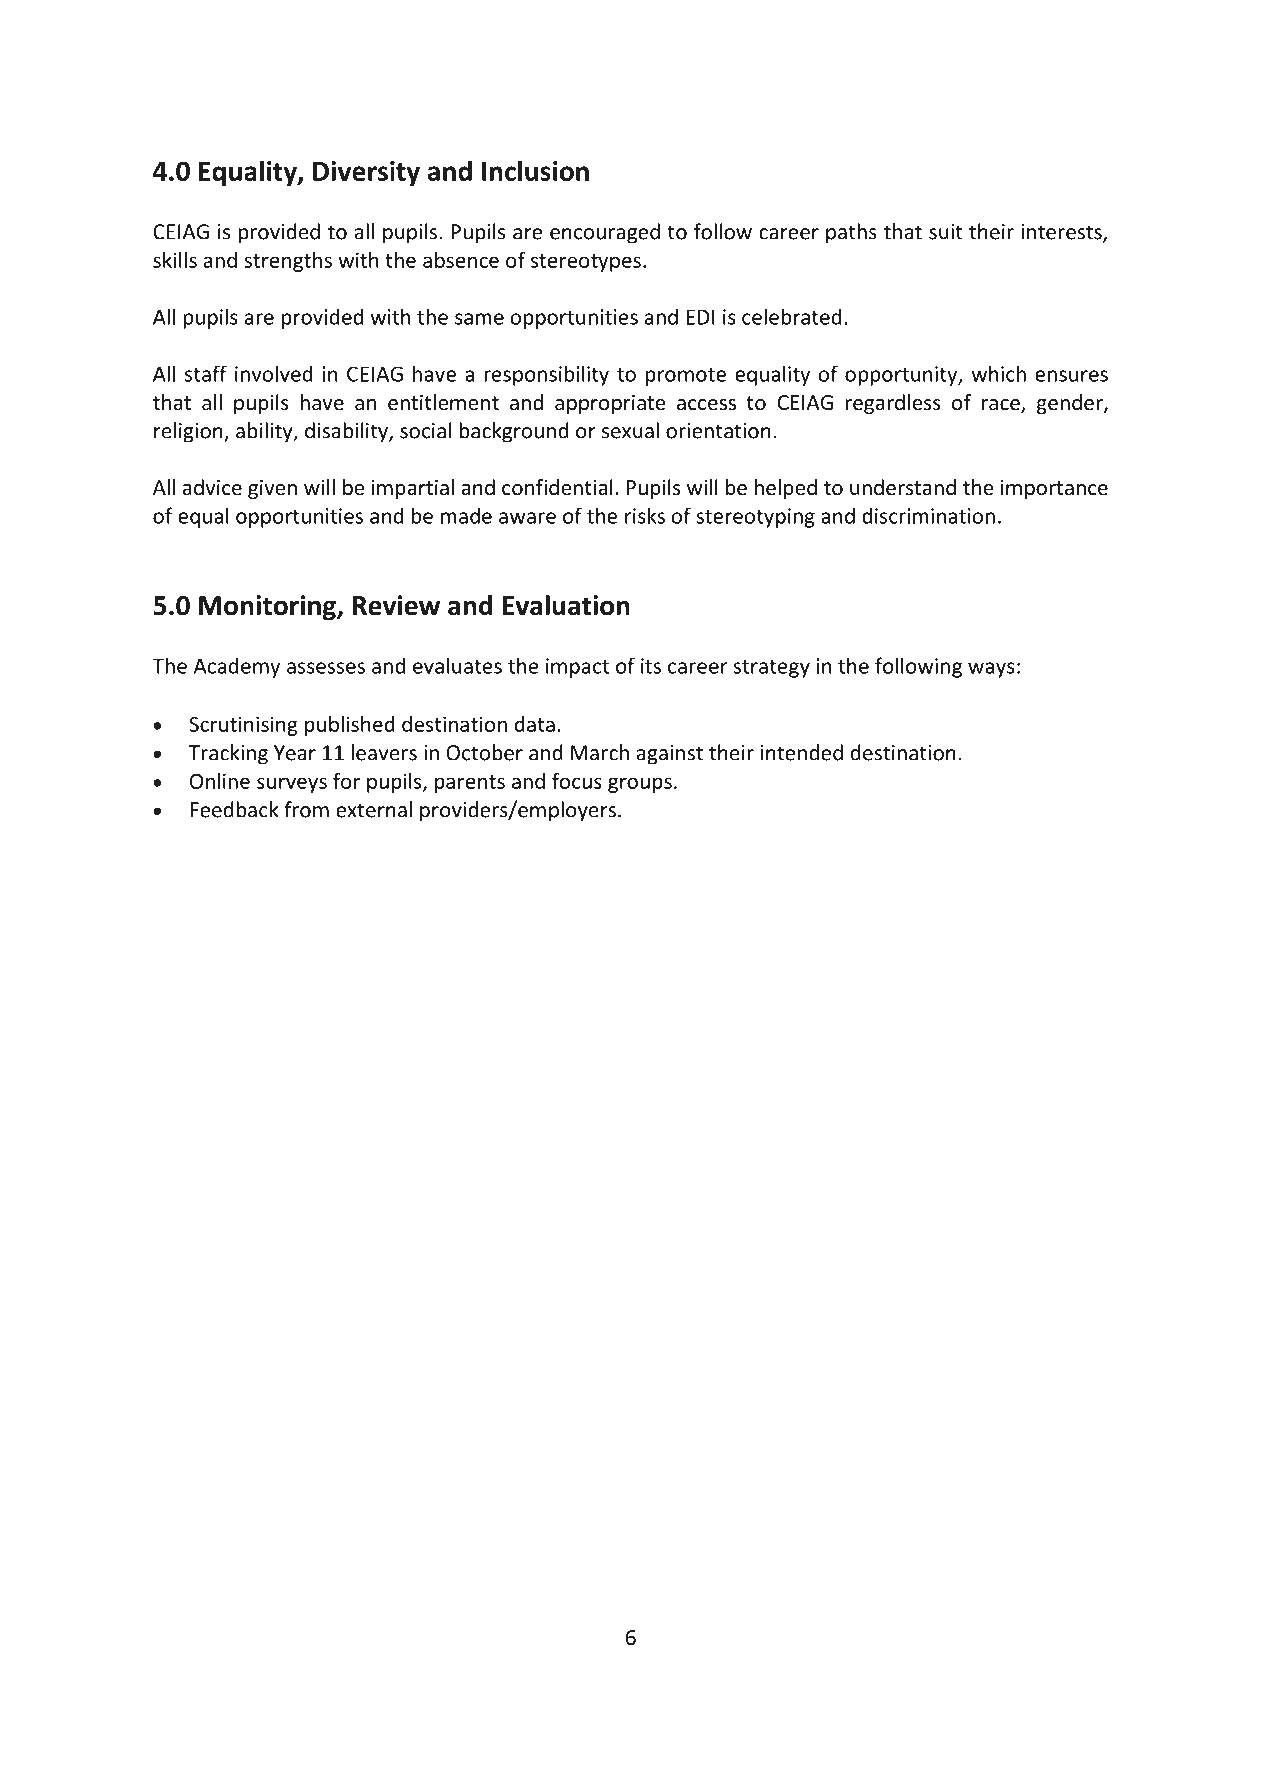 This image has width=1261, height=1783. What do you see at coordinates (366, 173) in the image?
I see `Diversity` at bounding box center [366, 173].
